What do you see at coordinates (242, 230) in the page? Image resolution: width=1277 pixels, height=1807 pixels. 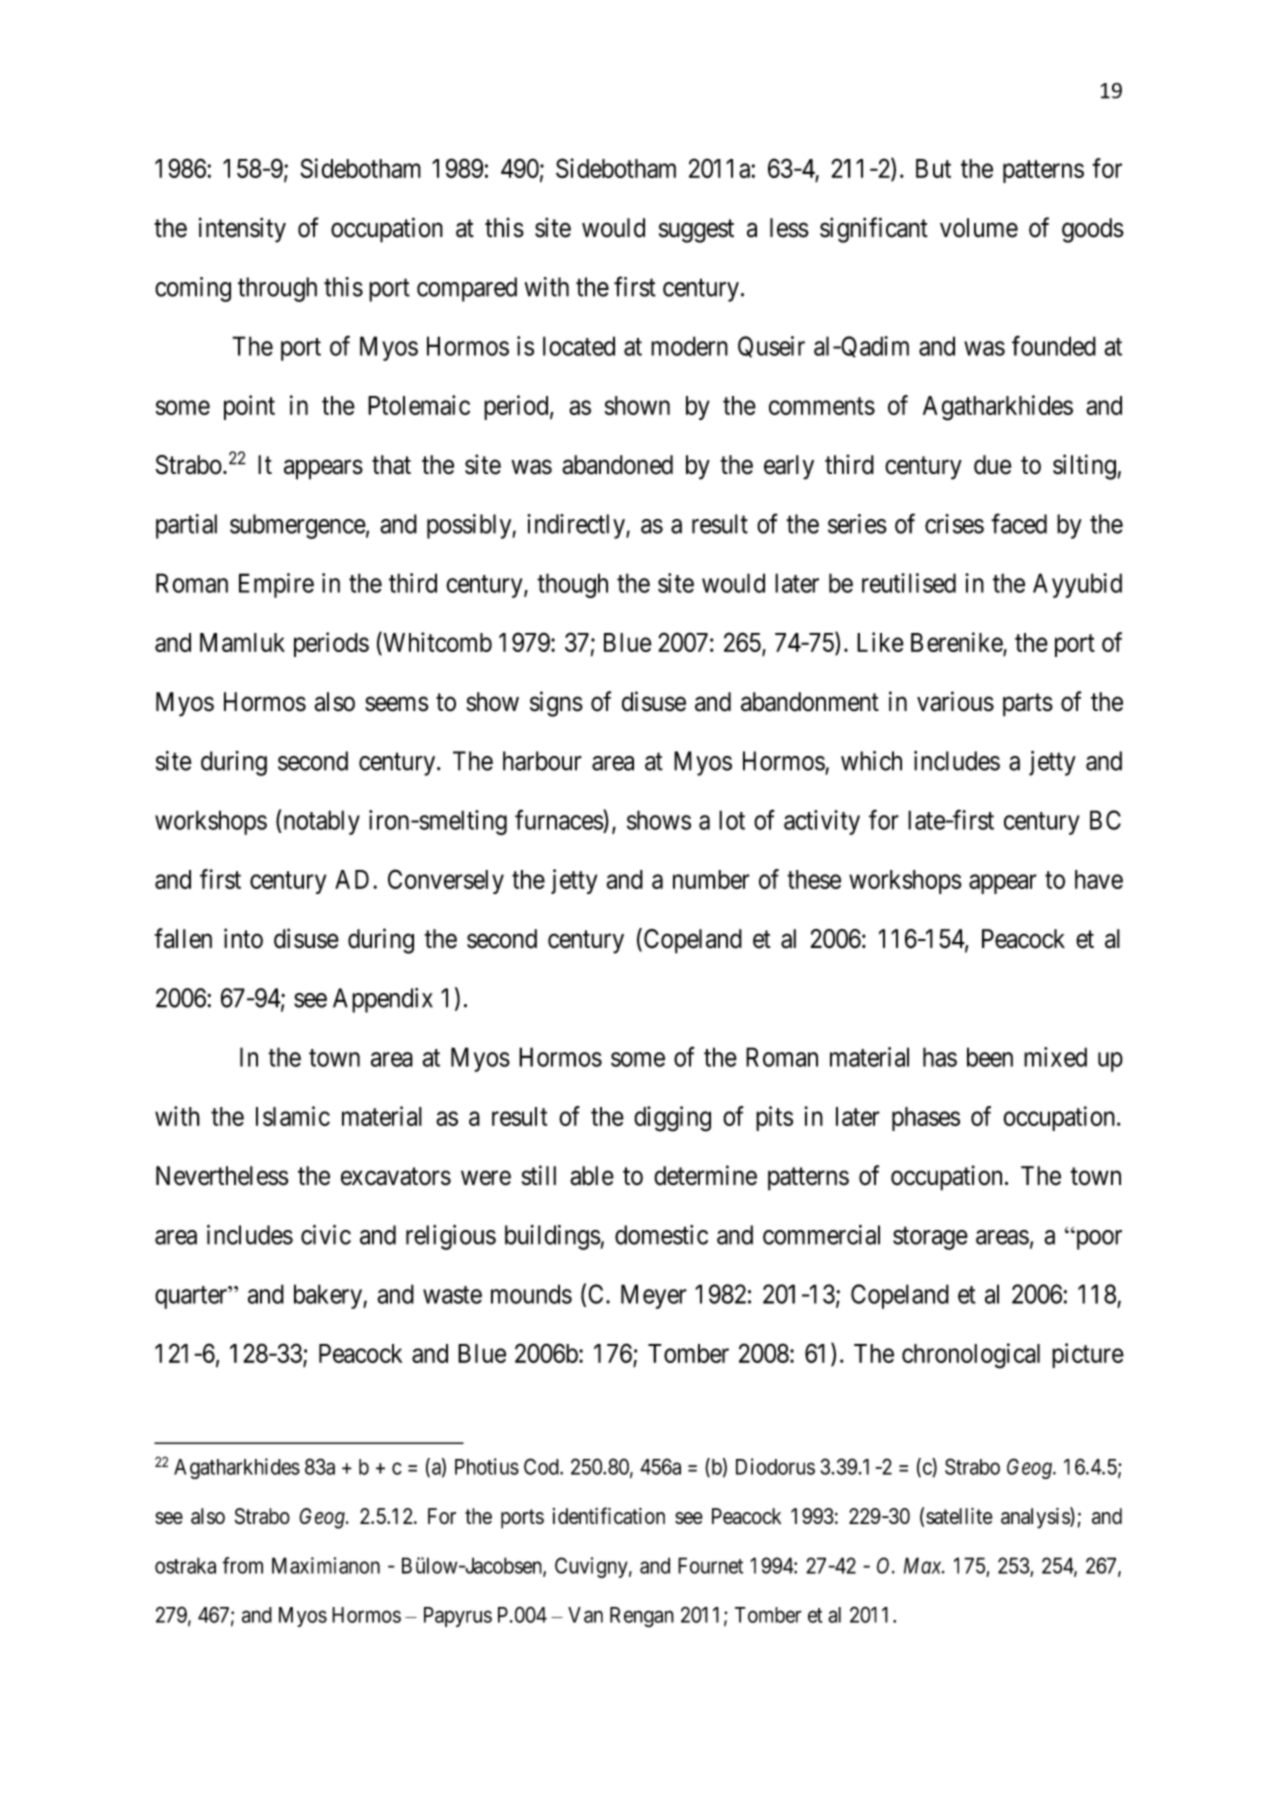 I see `intensity` at bounding box center [242, 230].
